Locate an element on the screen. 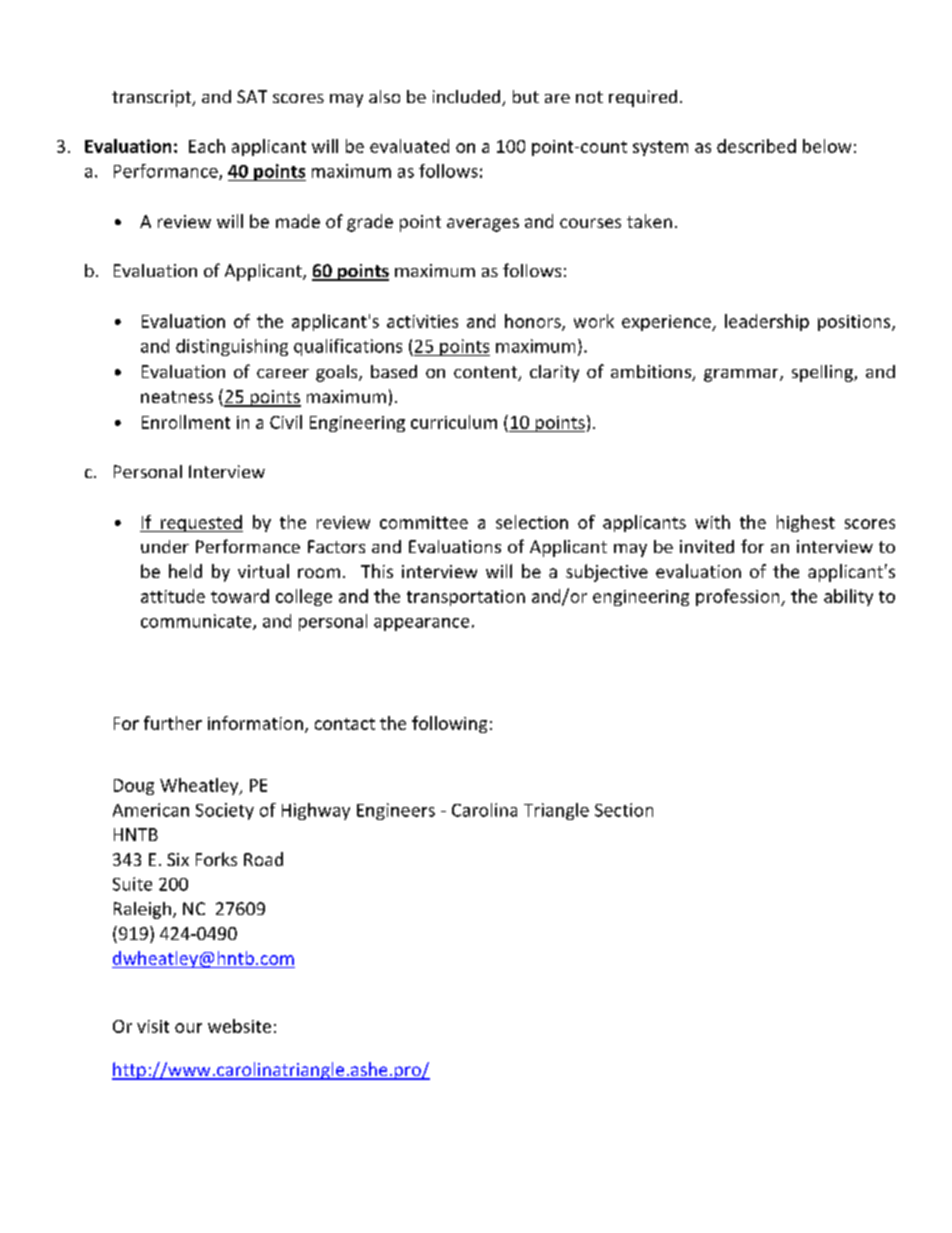 The width and height of the screenshot is (952, 1233). Engineers is located at coordinates (396, 811).
